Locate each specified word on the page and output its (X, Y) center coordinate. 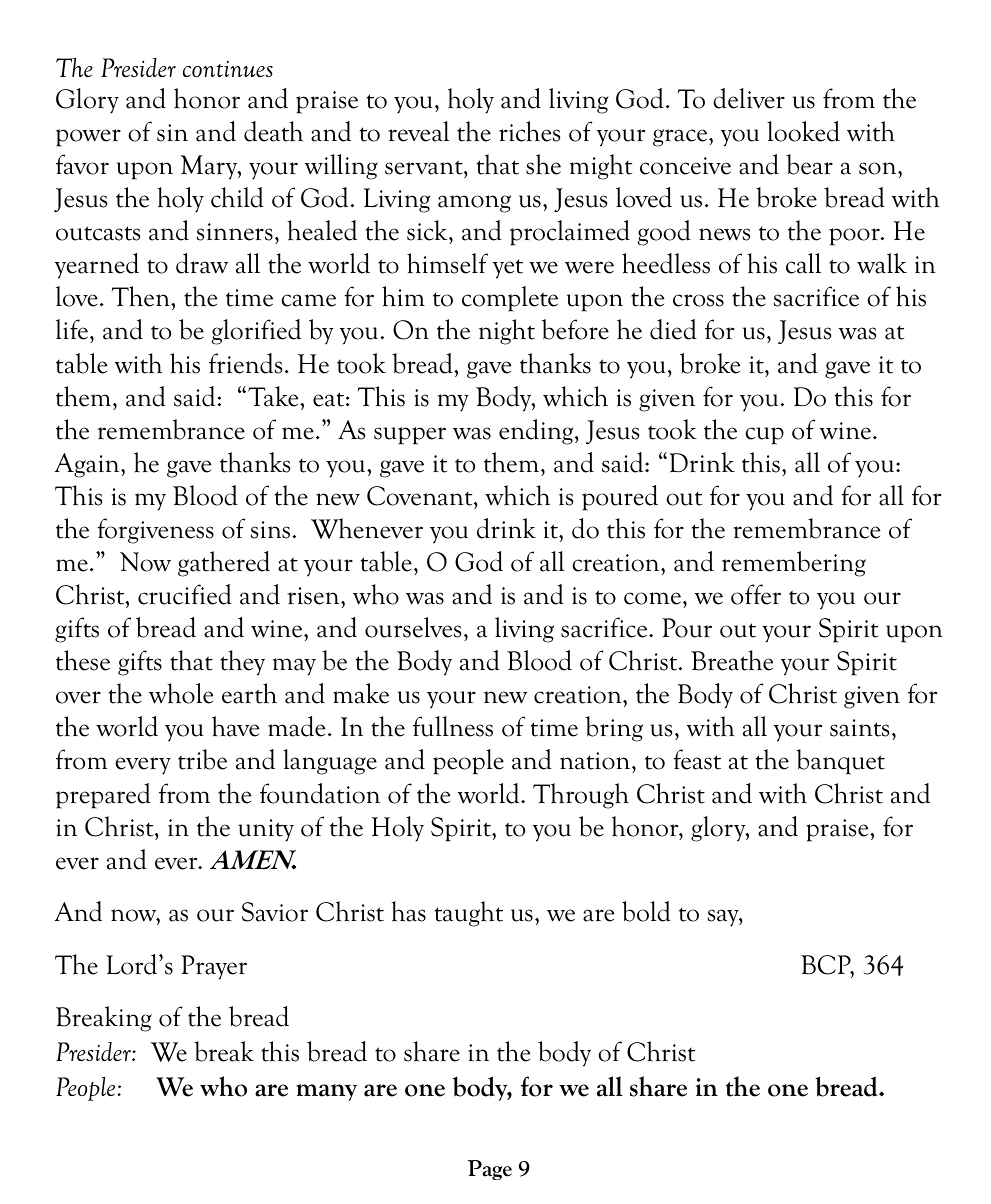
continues (228, 69)
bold (646, 911)
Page (490, 1170)
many (326, 1092)
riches (529, 131)
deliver (749, 98)
